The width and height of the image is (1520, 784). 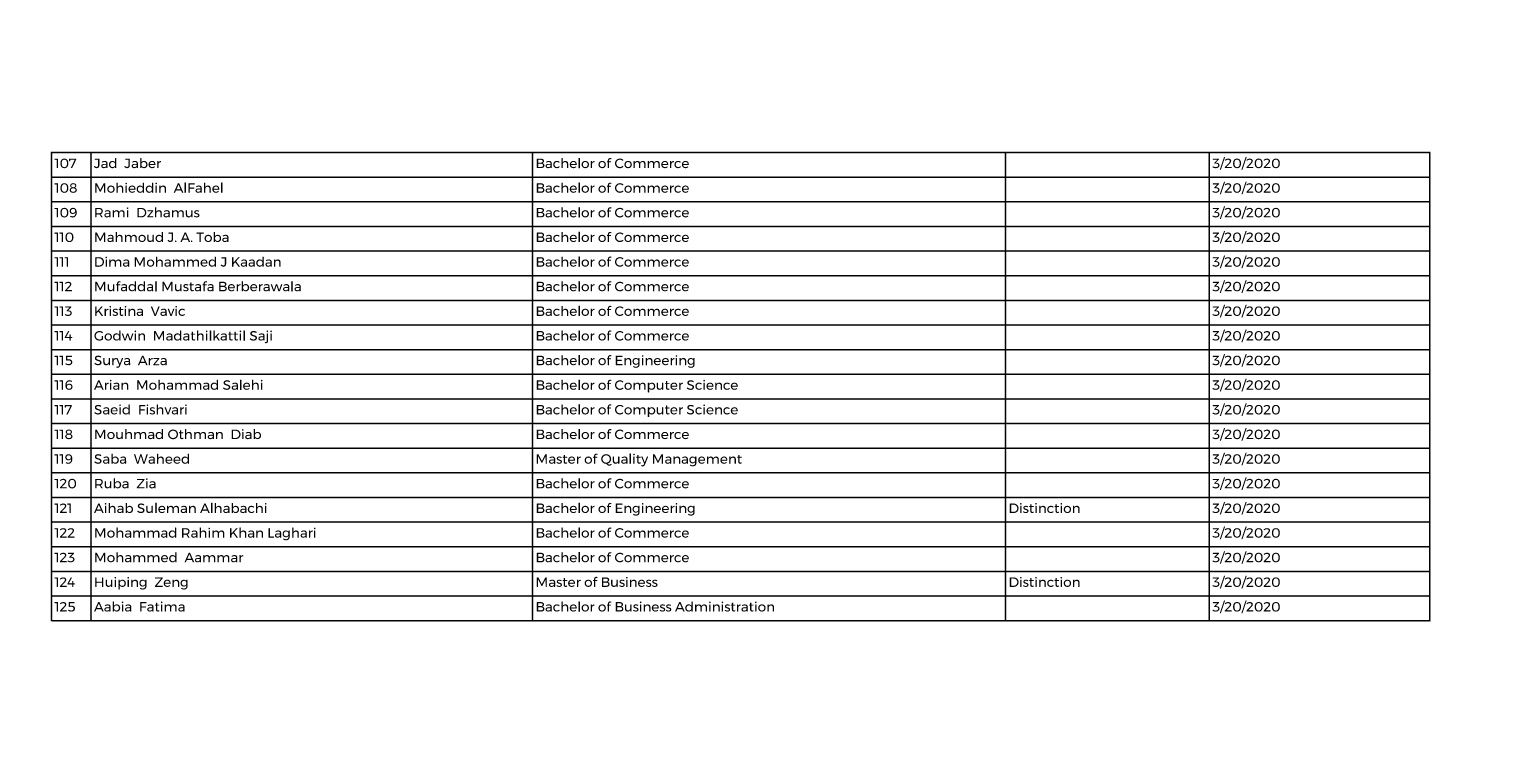 What do you see at coordinates (697, 460) in the image?
I see `Management` at bounding box center [697, 460].
